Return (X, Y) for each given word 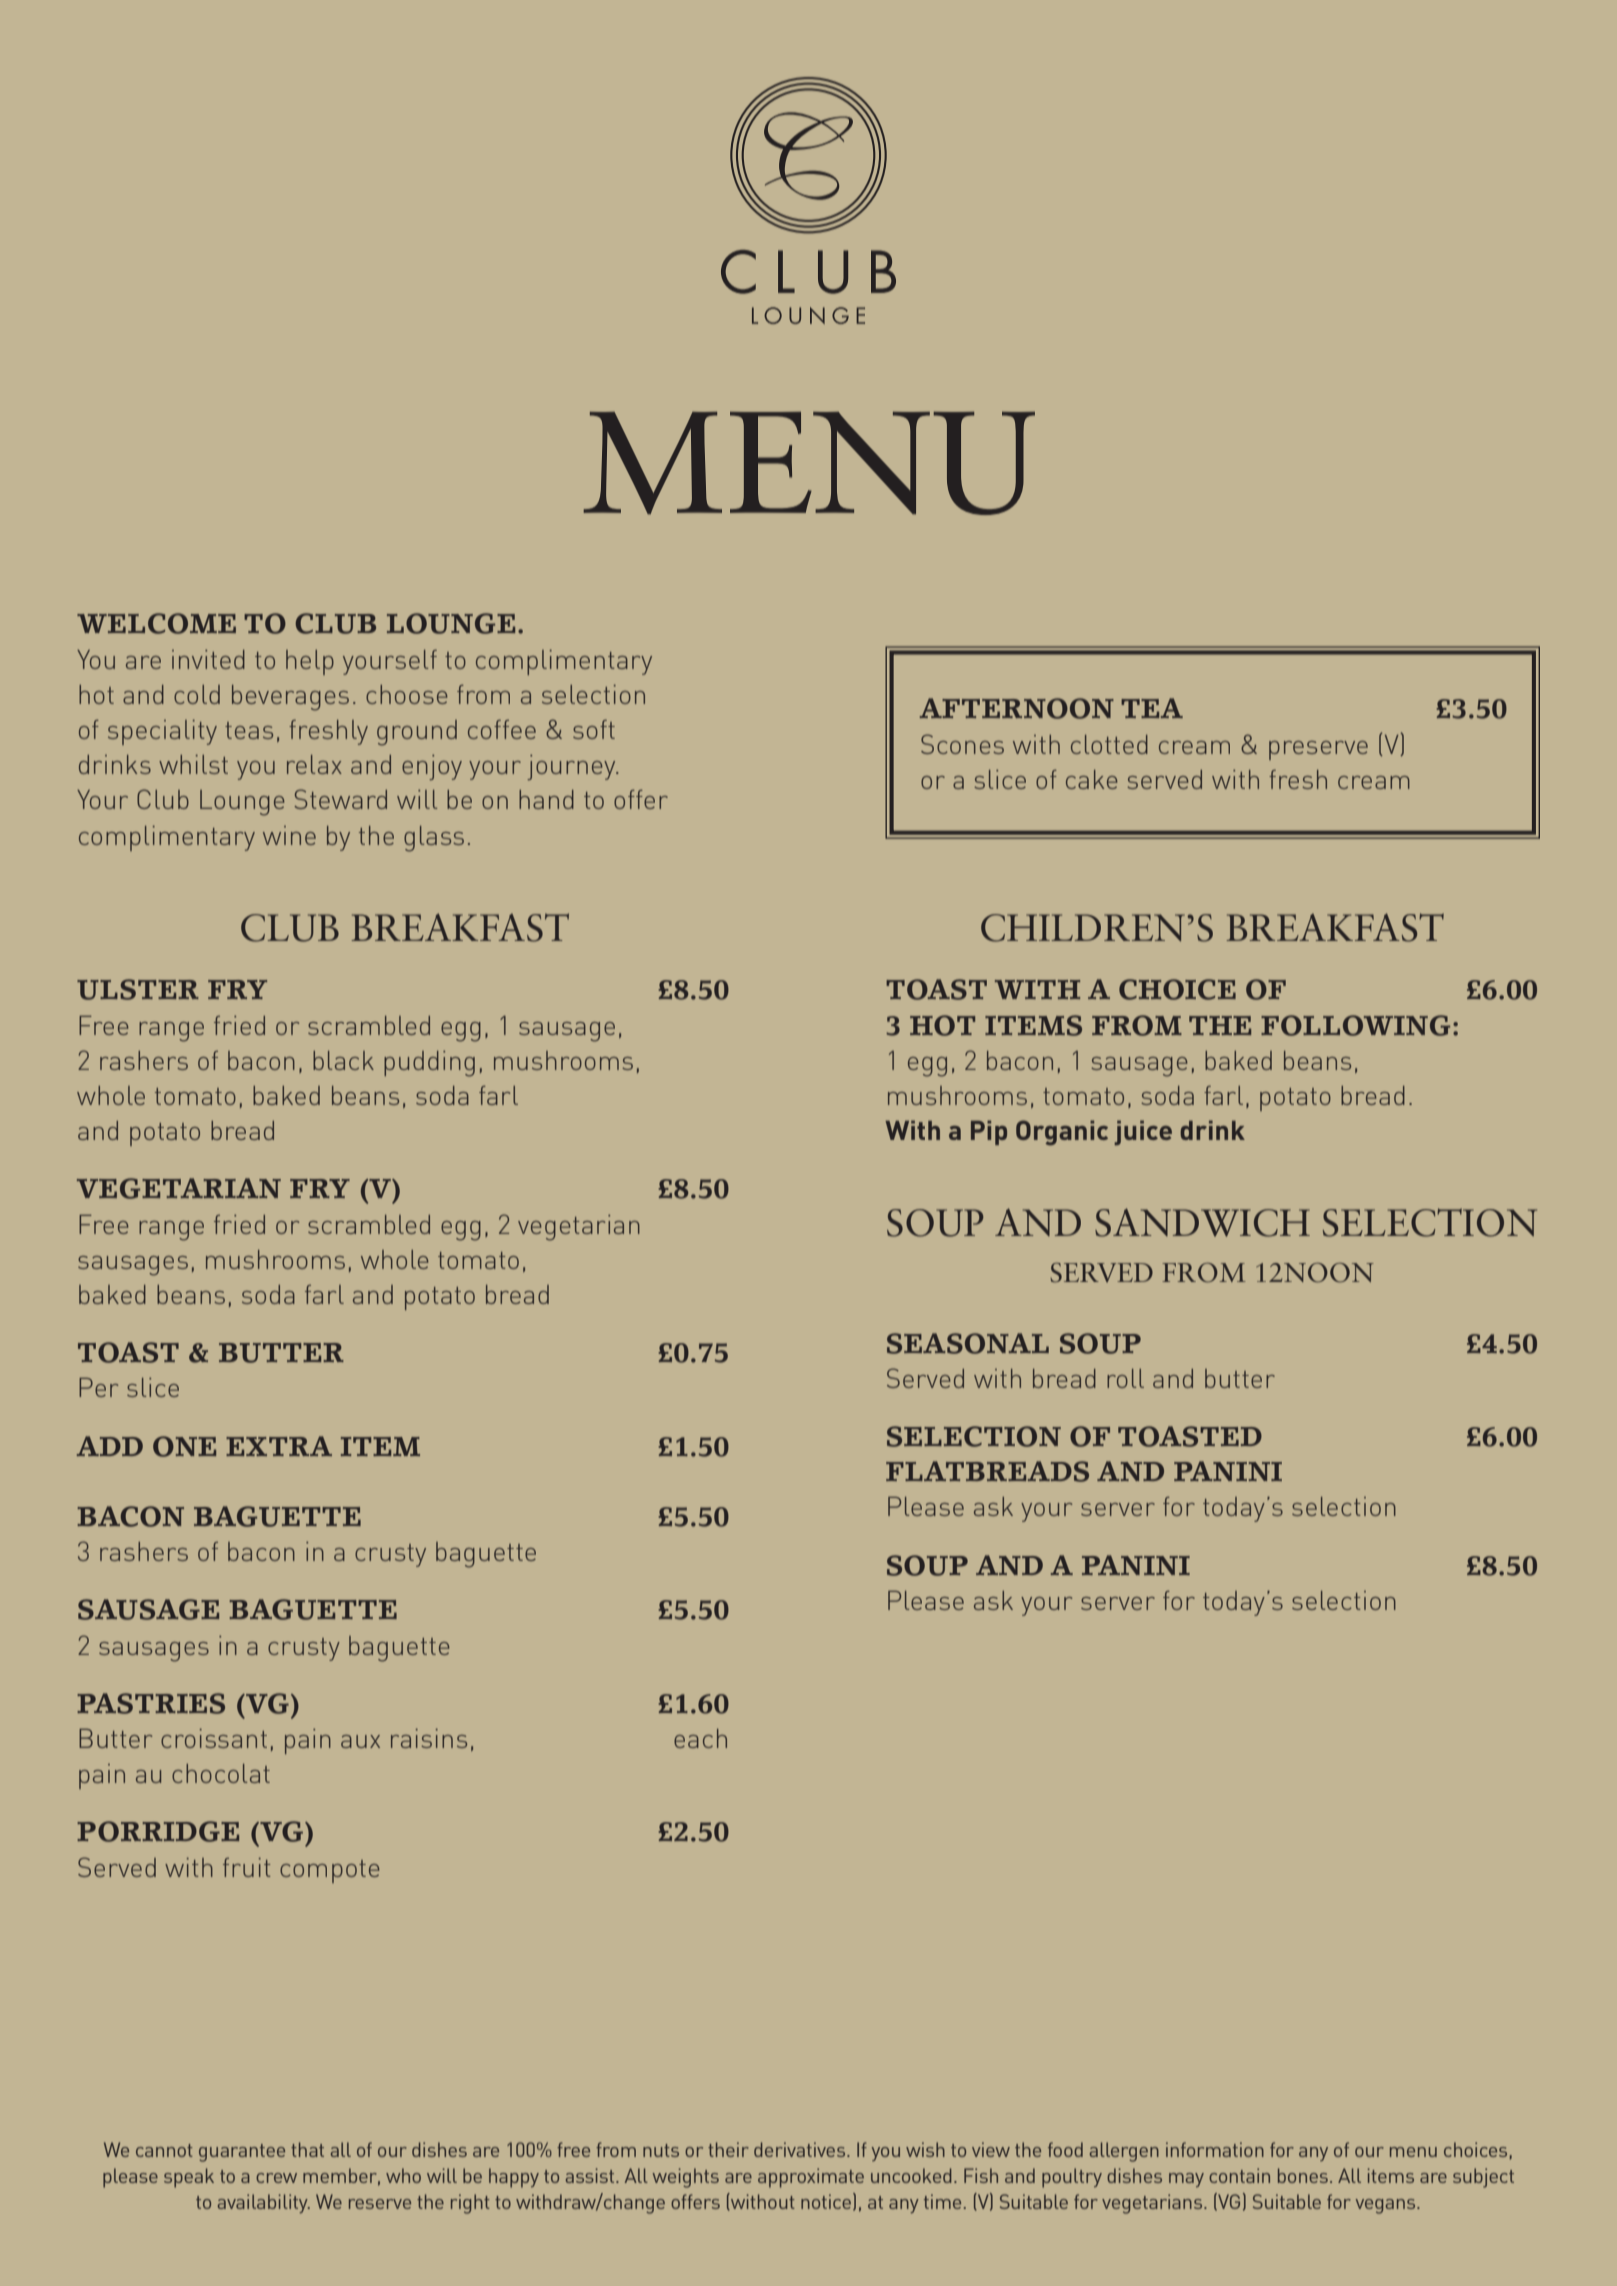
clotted (1109, 744)
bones (1303, 2175)
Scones (962, 744)
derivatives (801, 2149)
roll (1125, 1378)
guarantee (242, 2153)
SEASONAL (968, 1343)
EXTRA (279, 1446)
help (310, 662)
